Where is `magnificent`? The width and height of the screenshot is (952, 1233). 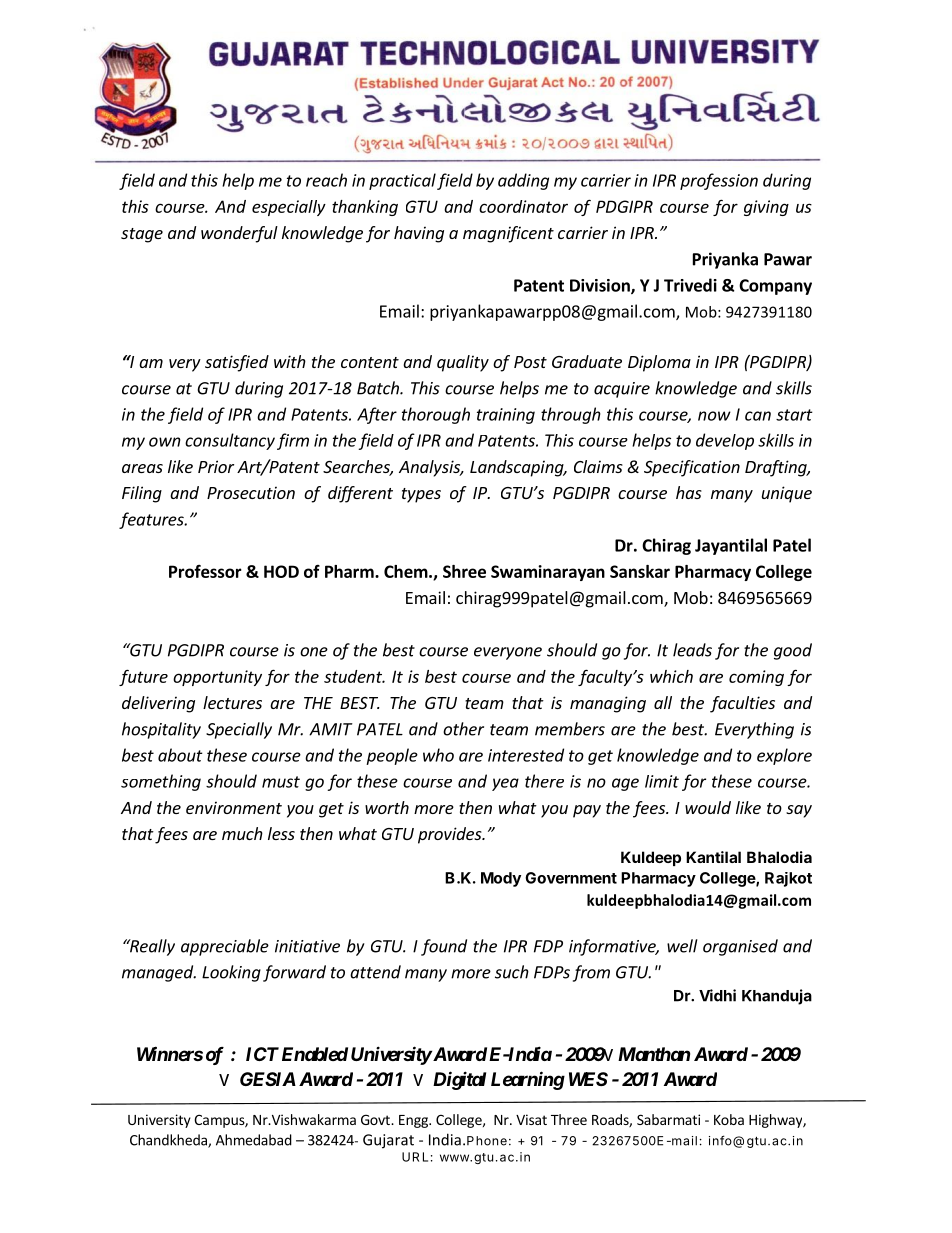 magnificent is located at coordinates (508, 234).
